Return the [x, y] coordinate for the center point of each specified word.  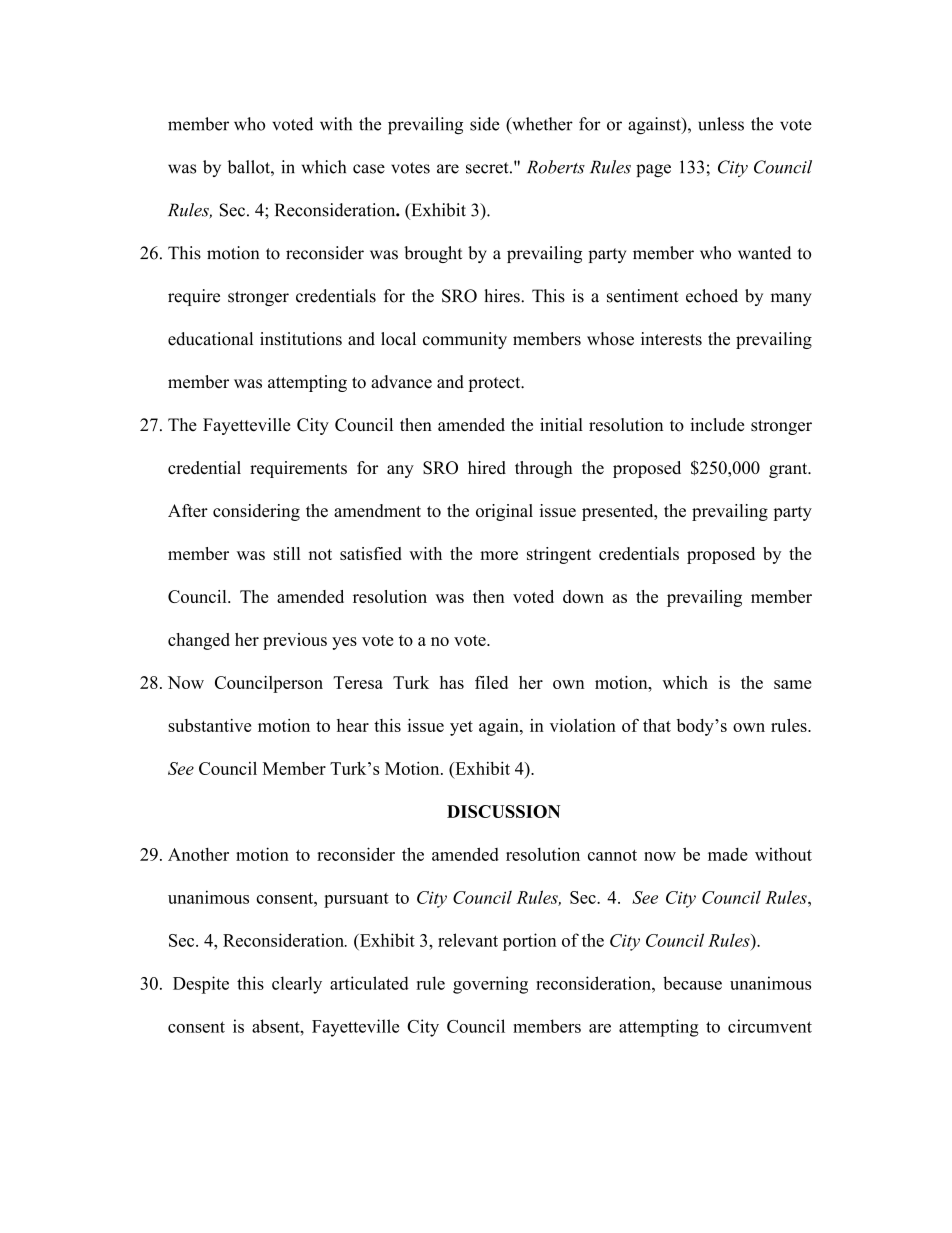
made [728, 854]
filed [491, 682]
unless [721, 124]
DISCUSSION [503, 811]
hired [487, 467]
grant [789, 470]
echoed [712, 296]
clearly [297, 985]
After [188, 510]
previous [295, 641]
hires [503, 296]
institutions [301, 339]
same [792, 684]
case [369, 169]
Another [198, 854]
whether [541, 125]
